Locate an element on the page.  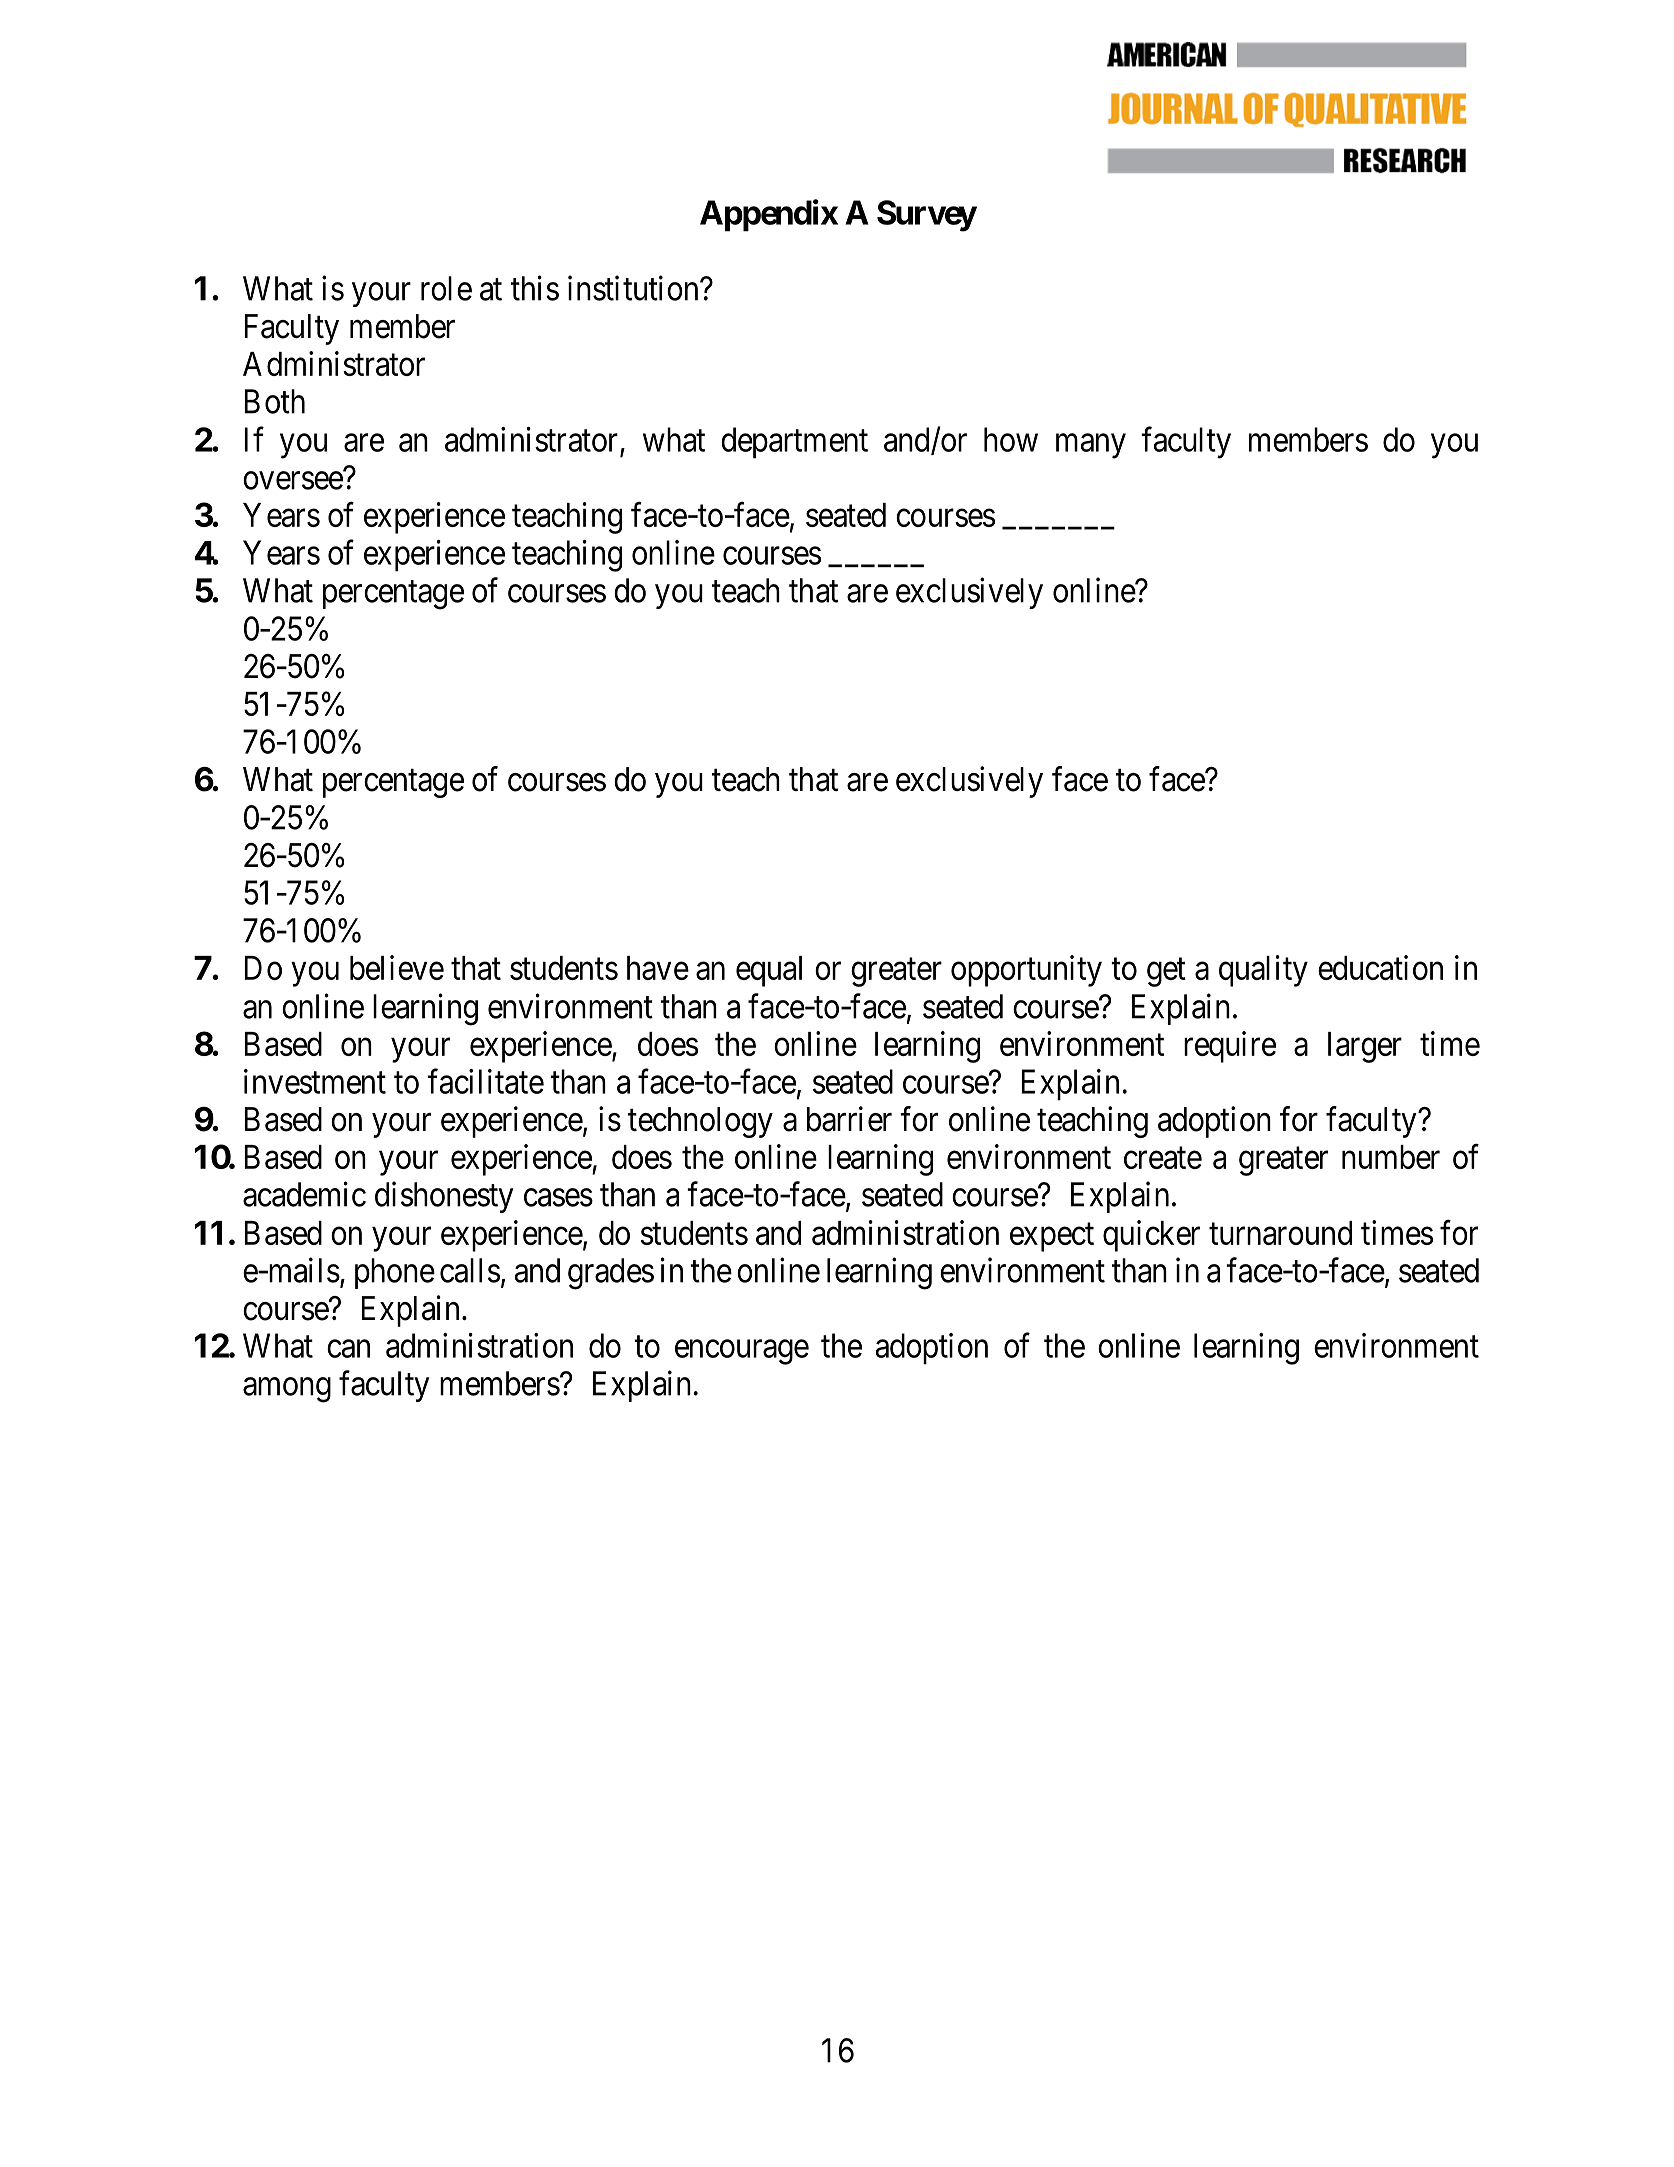
role is located at coordinates (446, 288).
